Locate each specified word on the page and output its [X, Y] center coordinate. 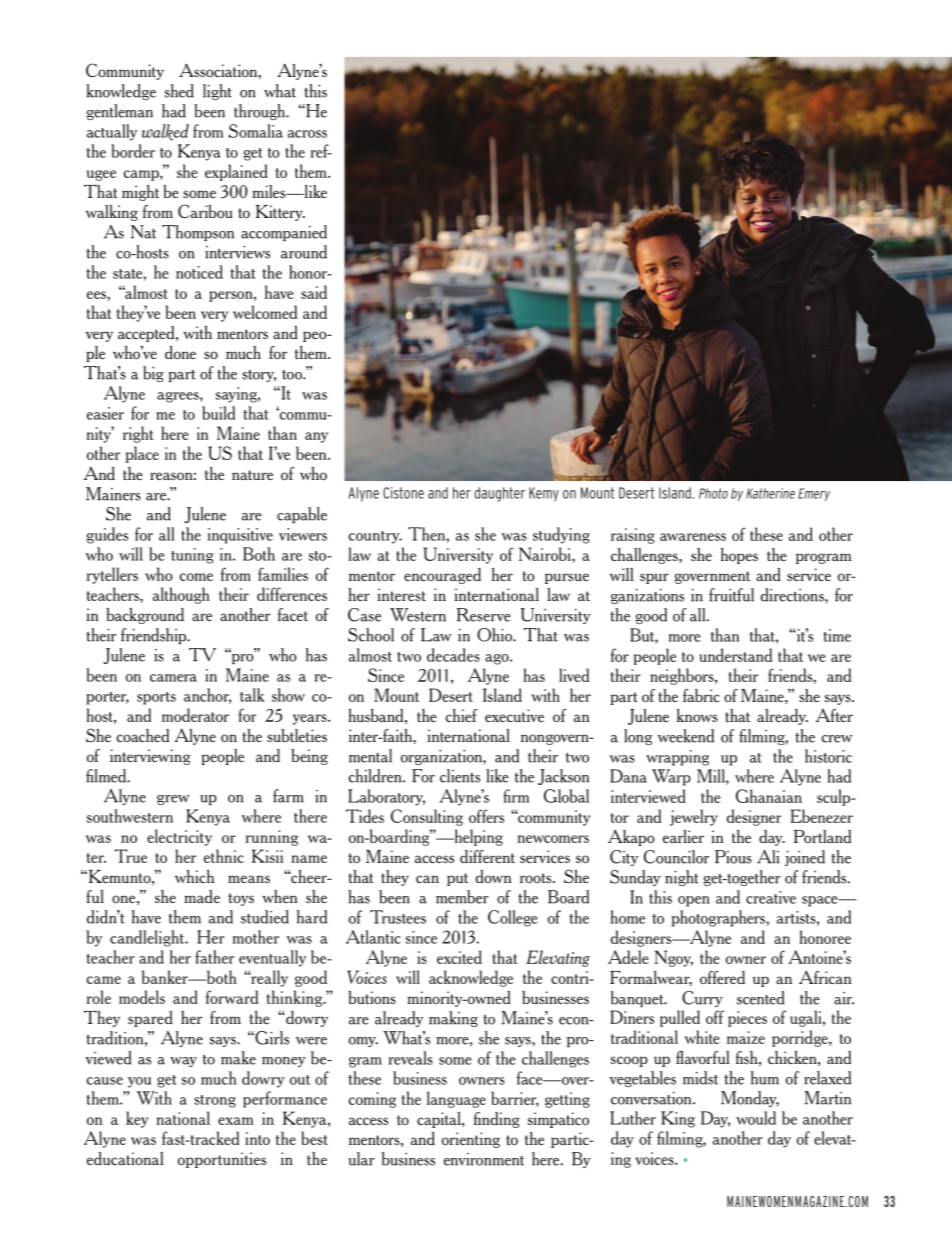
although [181, 595]
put [457, 879]
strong [215, 1101]
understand [735, 655]
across [307, 134]
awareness [693, 537]
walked [165, 132]
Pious [733, 857]
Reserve [484, 615]
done [180, 352]
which [194, 876]
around [304, 252]
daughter [499, 494]
